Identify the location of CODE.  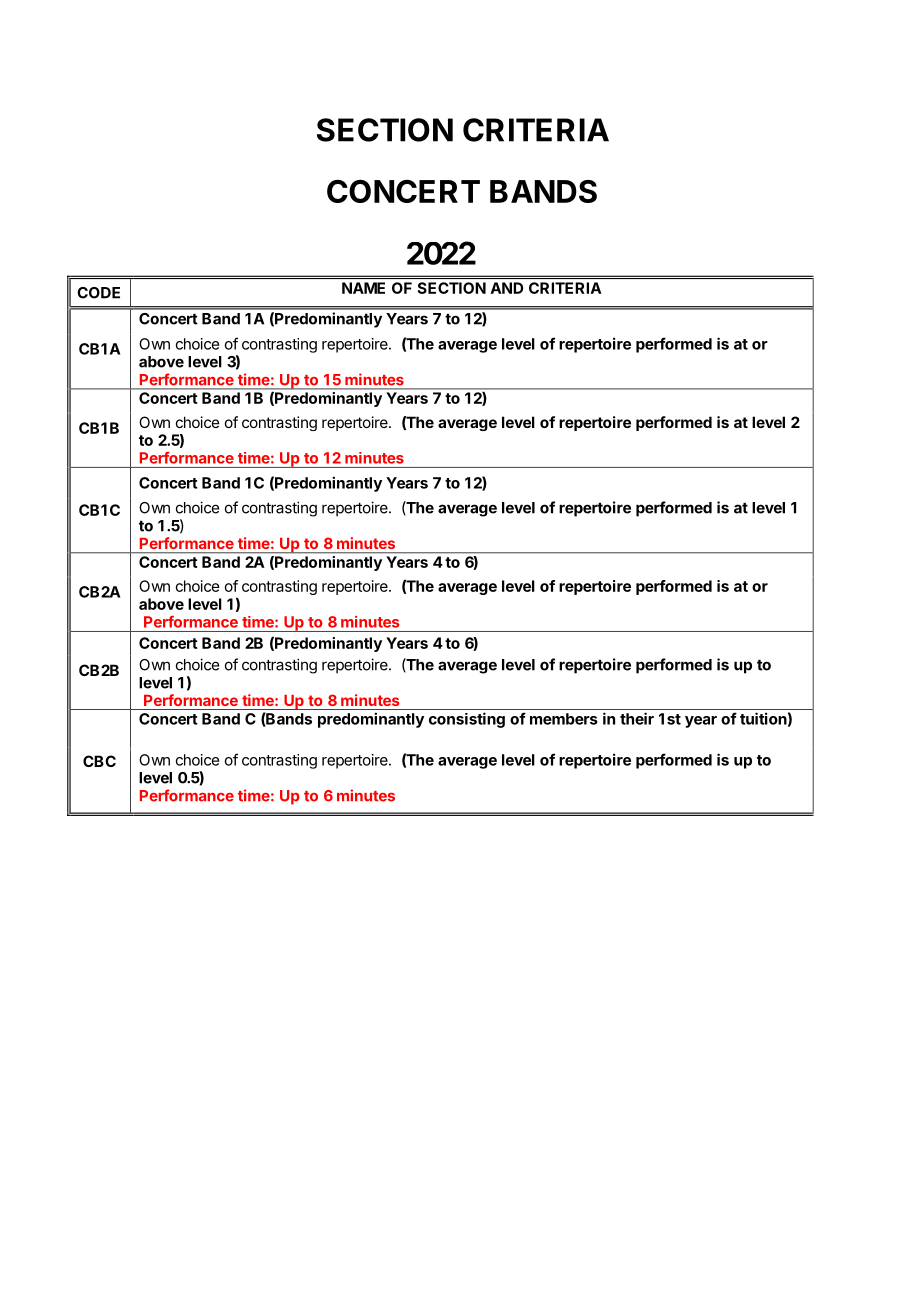
(98, 293).
